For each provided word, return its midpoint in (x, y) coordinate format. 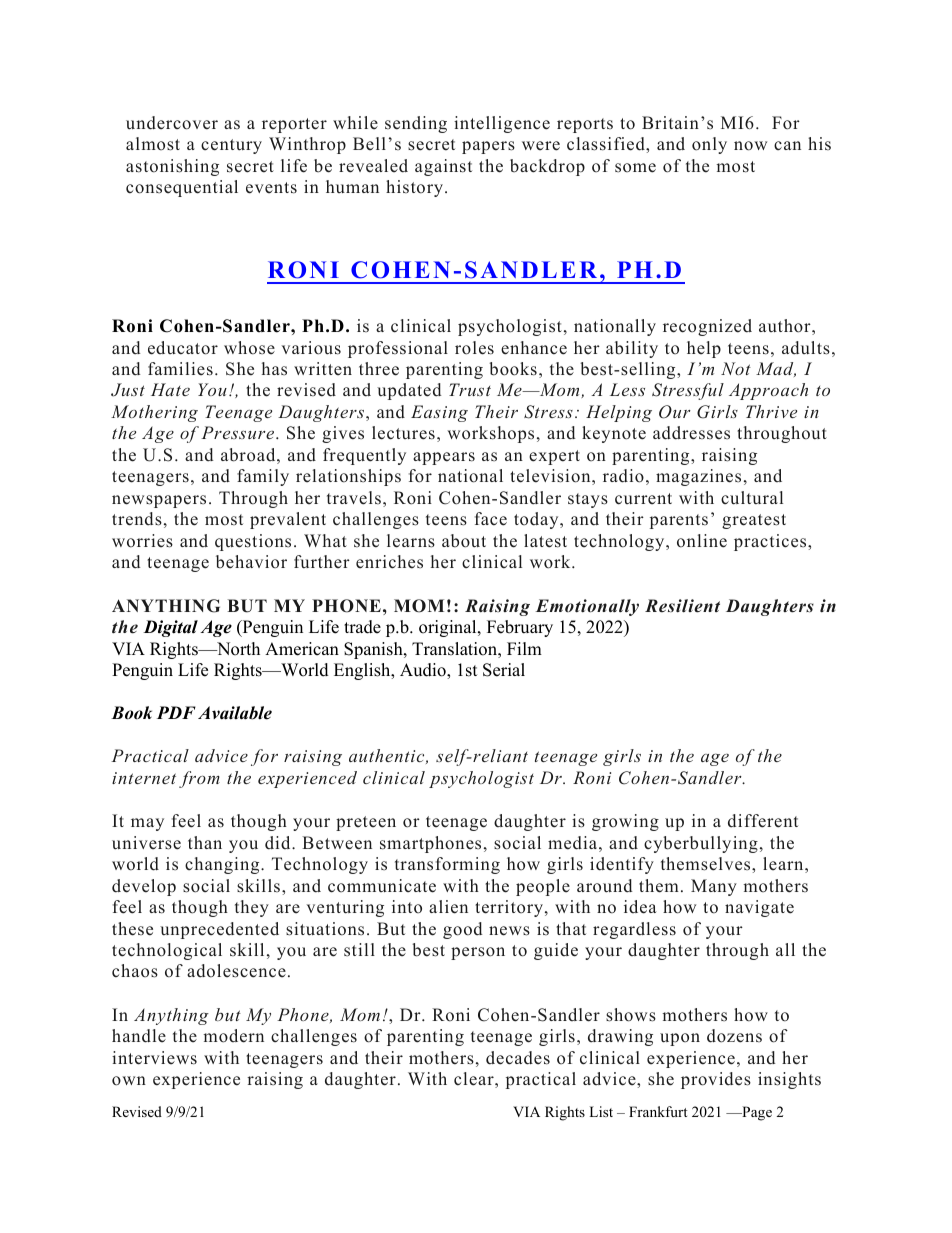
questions (253, 542)
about (464, 541)
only (709, 145)
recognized (707, 327)
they (252, 908)
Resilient (682, 606)
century (231, 146)
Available (235, 713)
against (443, 167)
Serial (504, 670)
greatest (754, 521)
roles (474, 348)
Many (714, 887)
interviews (154, 1058)
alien (448, 907)
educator (183, 348)
